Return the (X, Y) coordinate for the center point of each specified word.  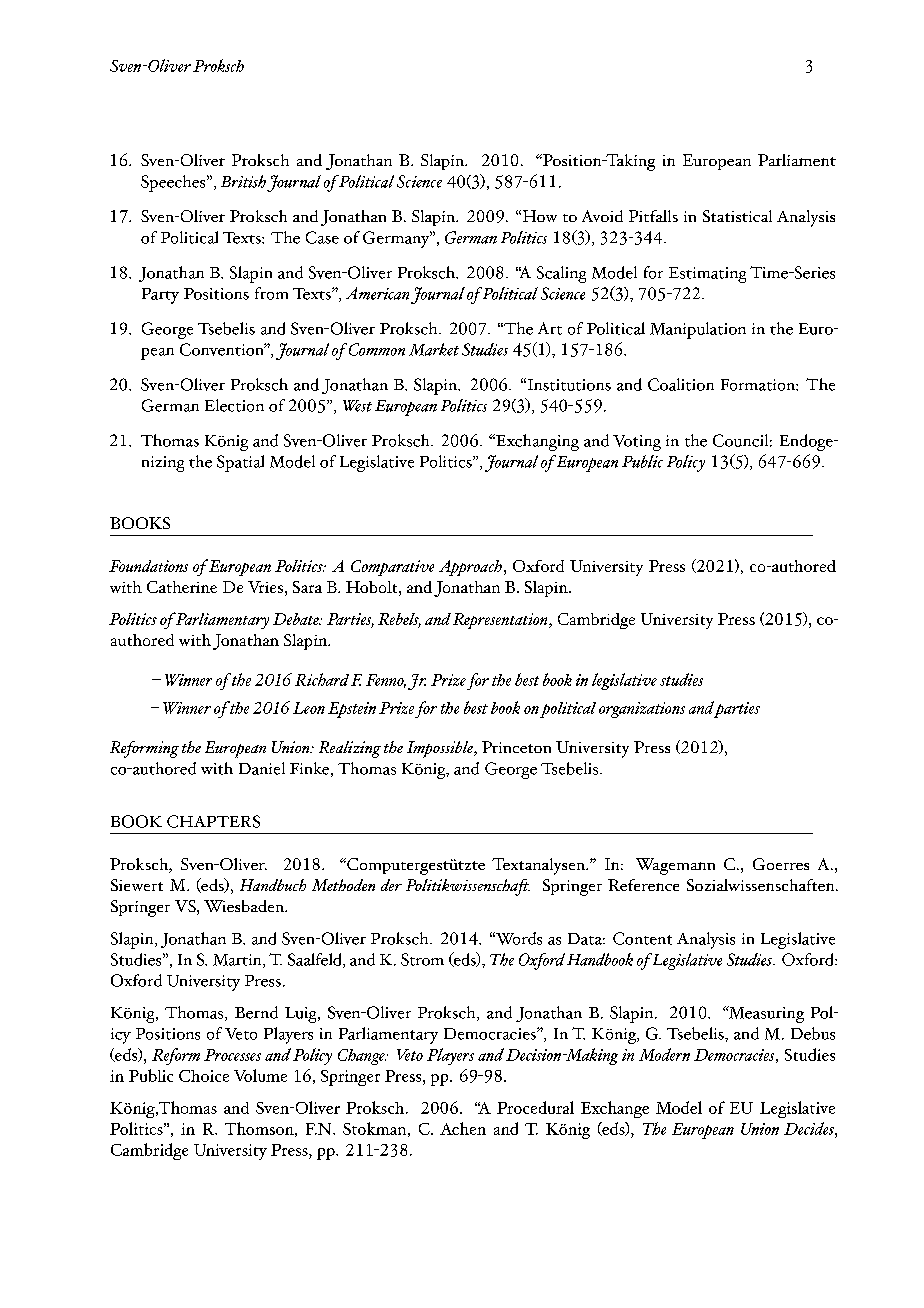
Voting (637, 443)
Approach (470, 568)
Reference (643, 885)
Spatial (240, 463)
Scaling (561, 274)
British (243, 181)
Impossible (441, 749)
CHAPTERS (213, 821)
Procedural (535, 1107)
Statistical (737, 216)
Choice (204, 1076)
